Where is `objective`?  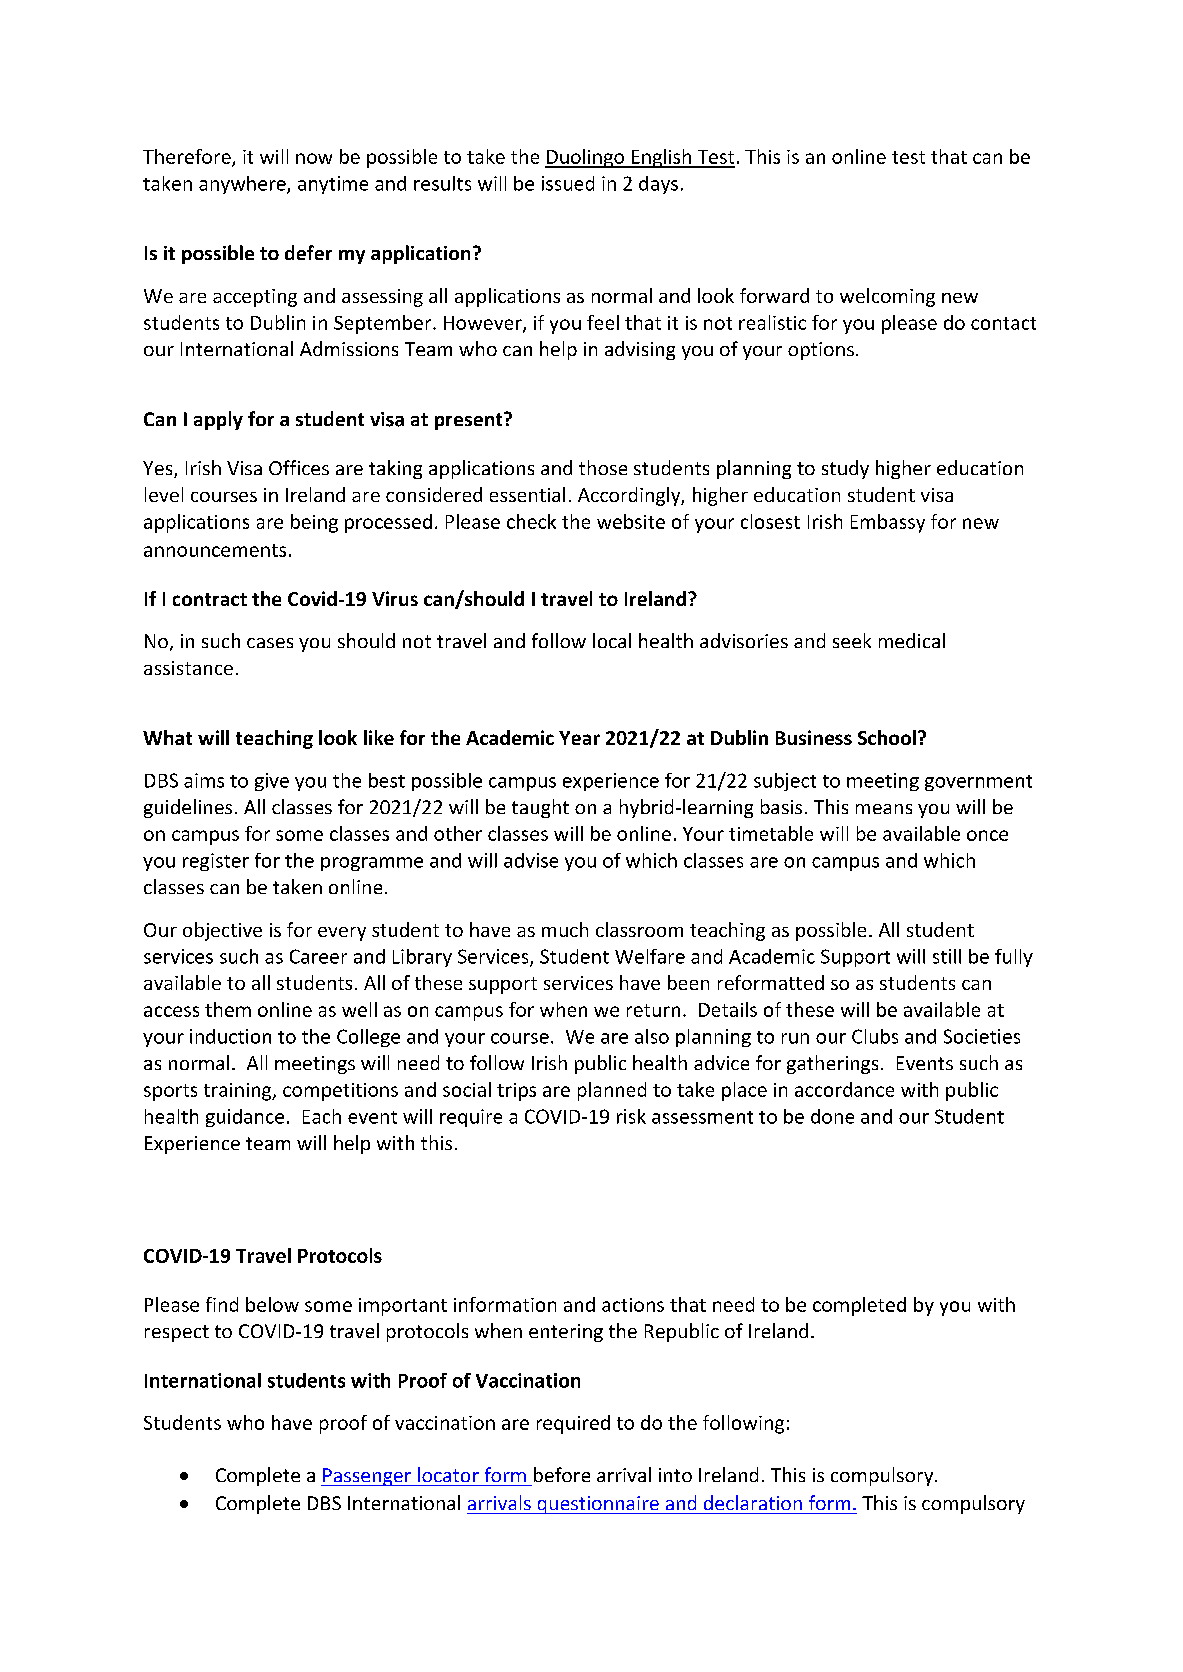
objective is located at coordinates (222, 931).
